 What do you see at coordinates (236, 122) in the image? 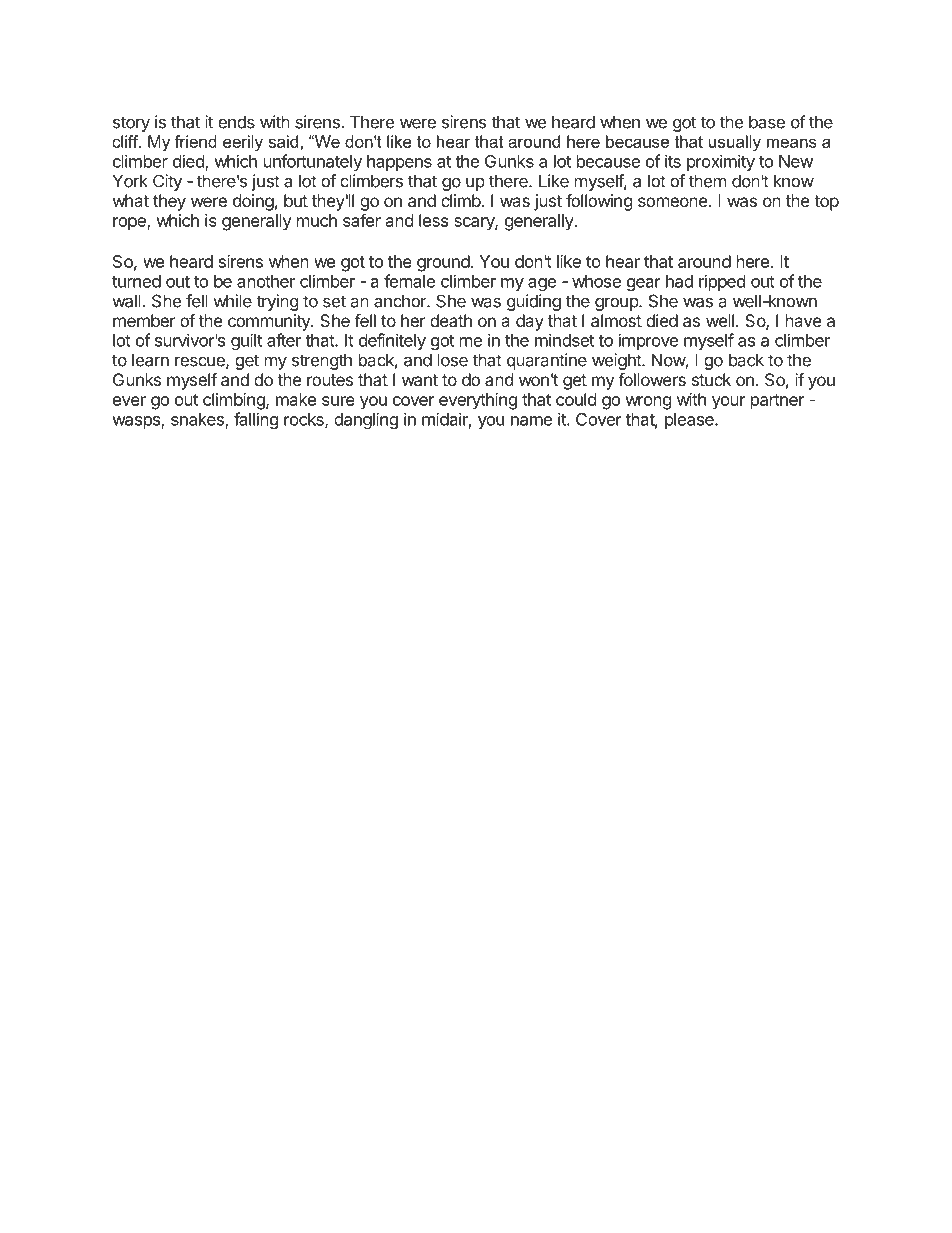
I see `ends` at bounding box center [236, 122].
